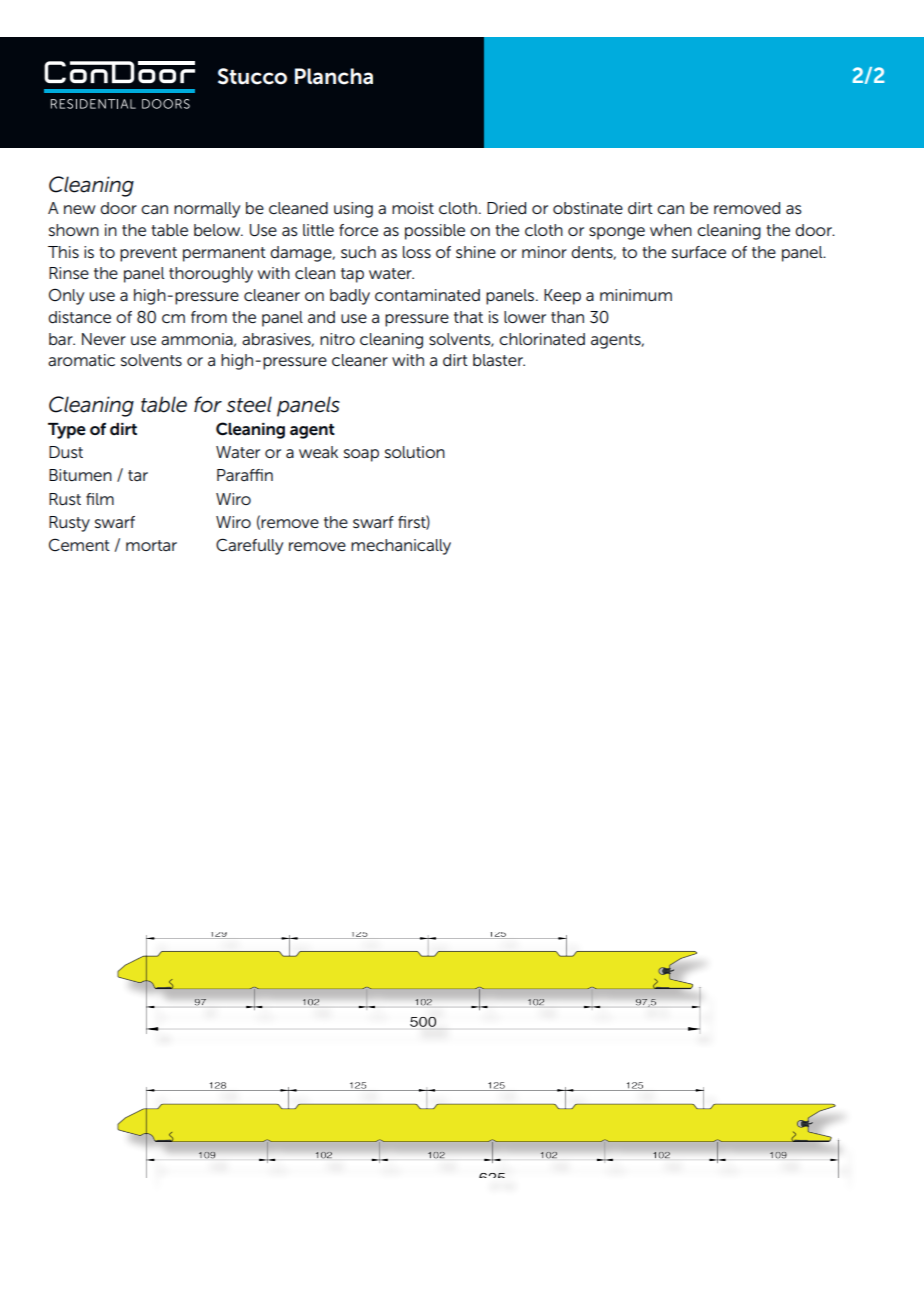  What do you see at coordinates (151, 545) in the image?
I see `mortar` at bounding box center [151, 545].
